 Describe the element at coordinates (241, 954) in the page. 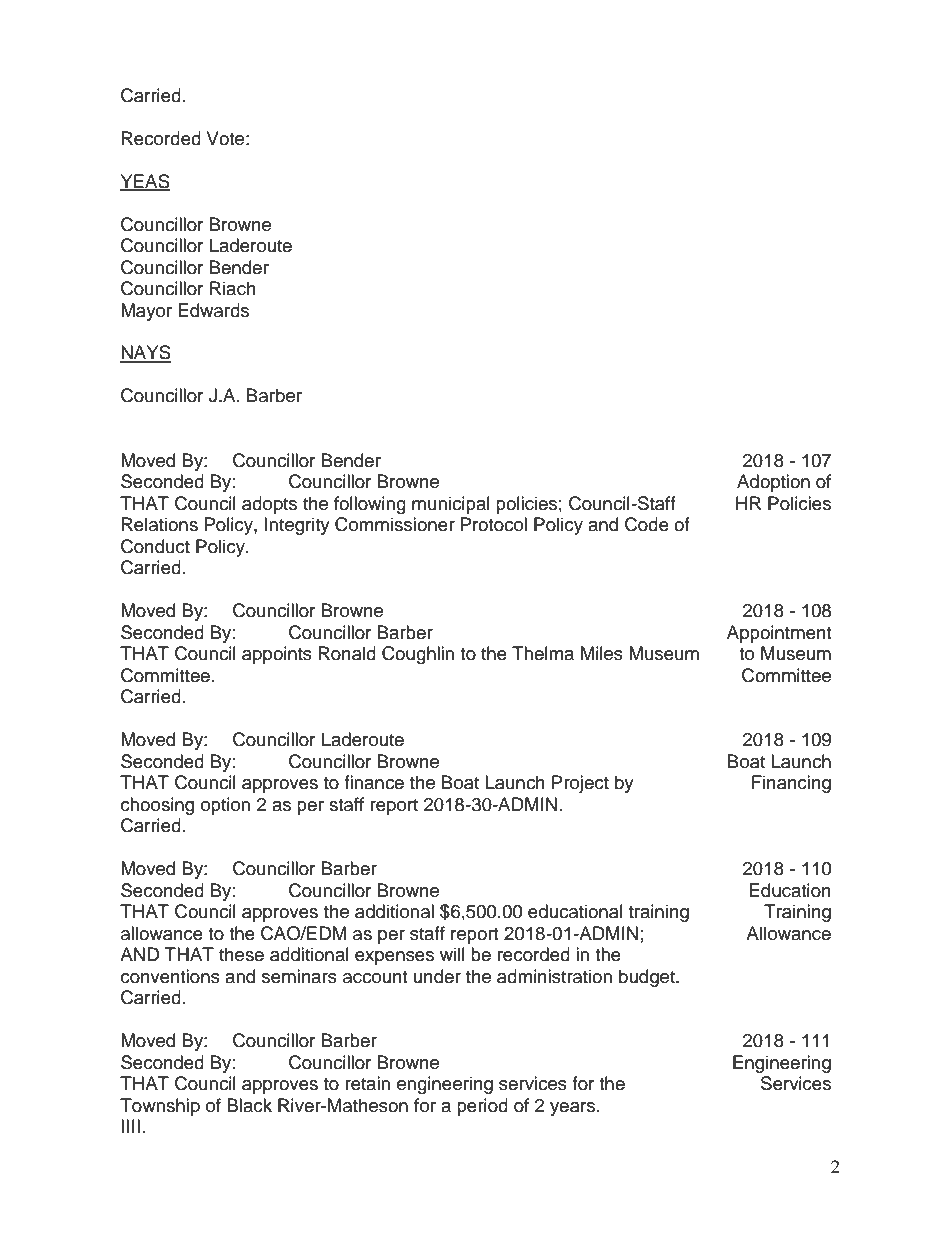

I see `these` at that location.
